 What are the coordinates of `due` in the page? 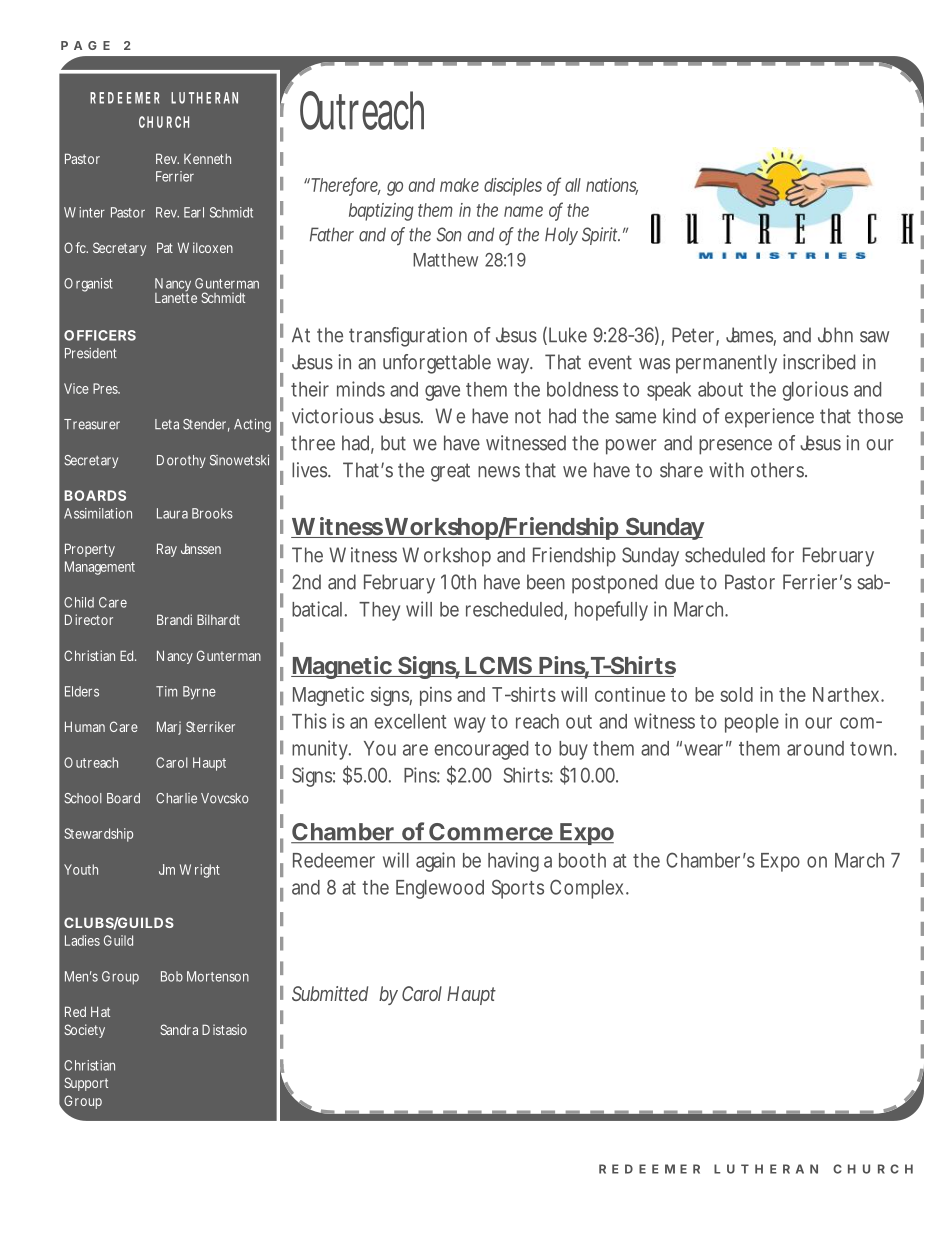 It's located at (679, 582).
